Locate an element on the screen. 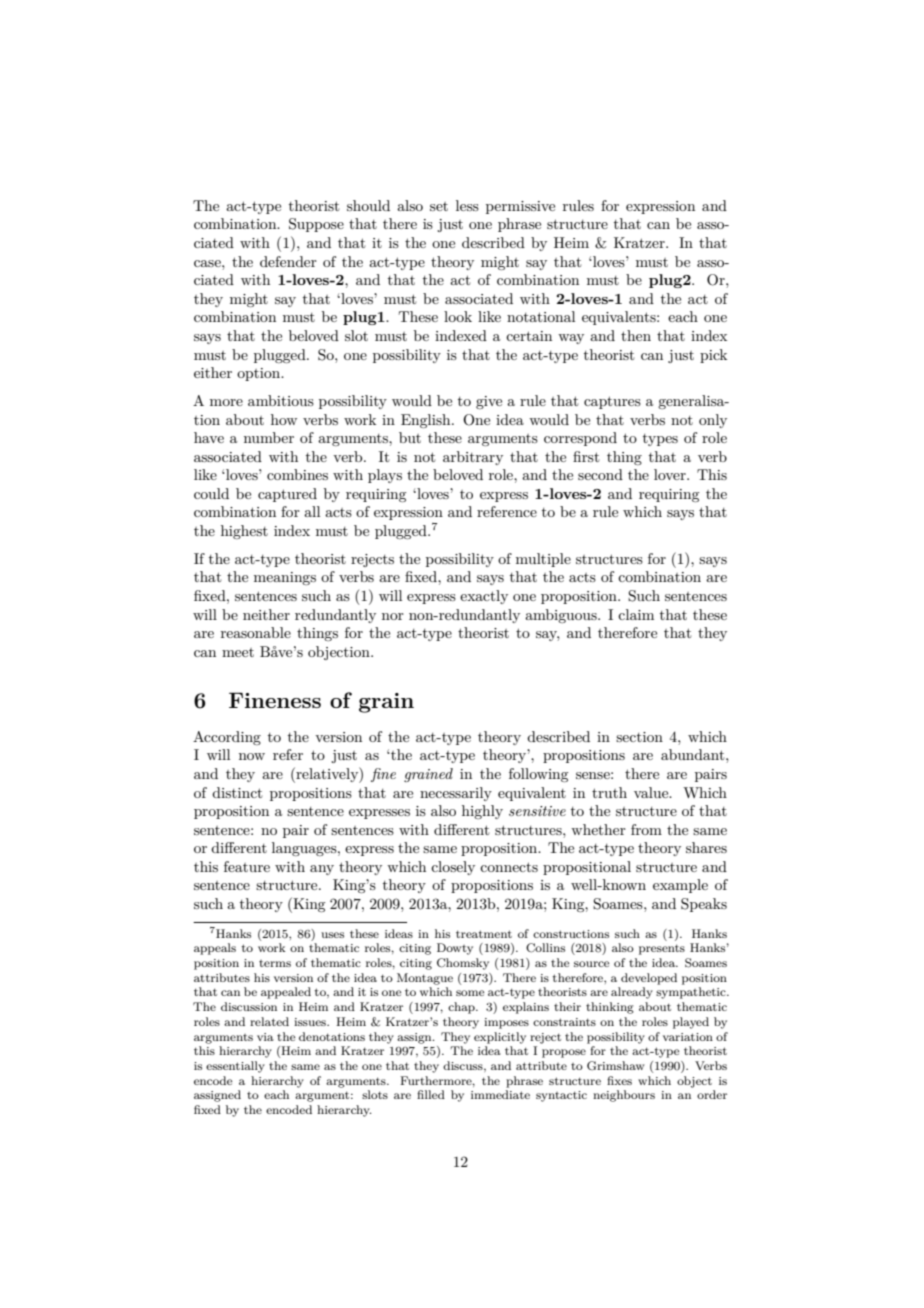  less is located at coordinates (467, 205).
